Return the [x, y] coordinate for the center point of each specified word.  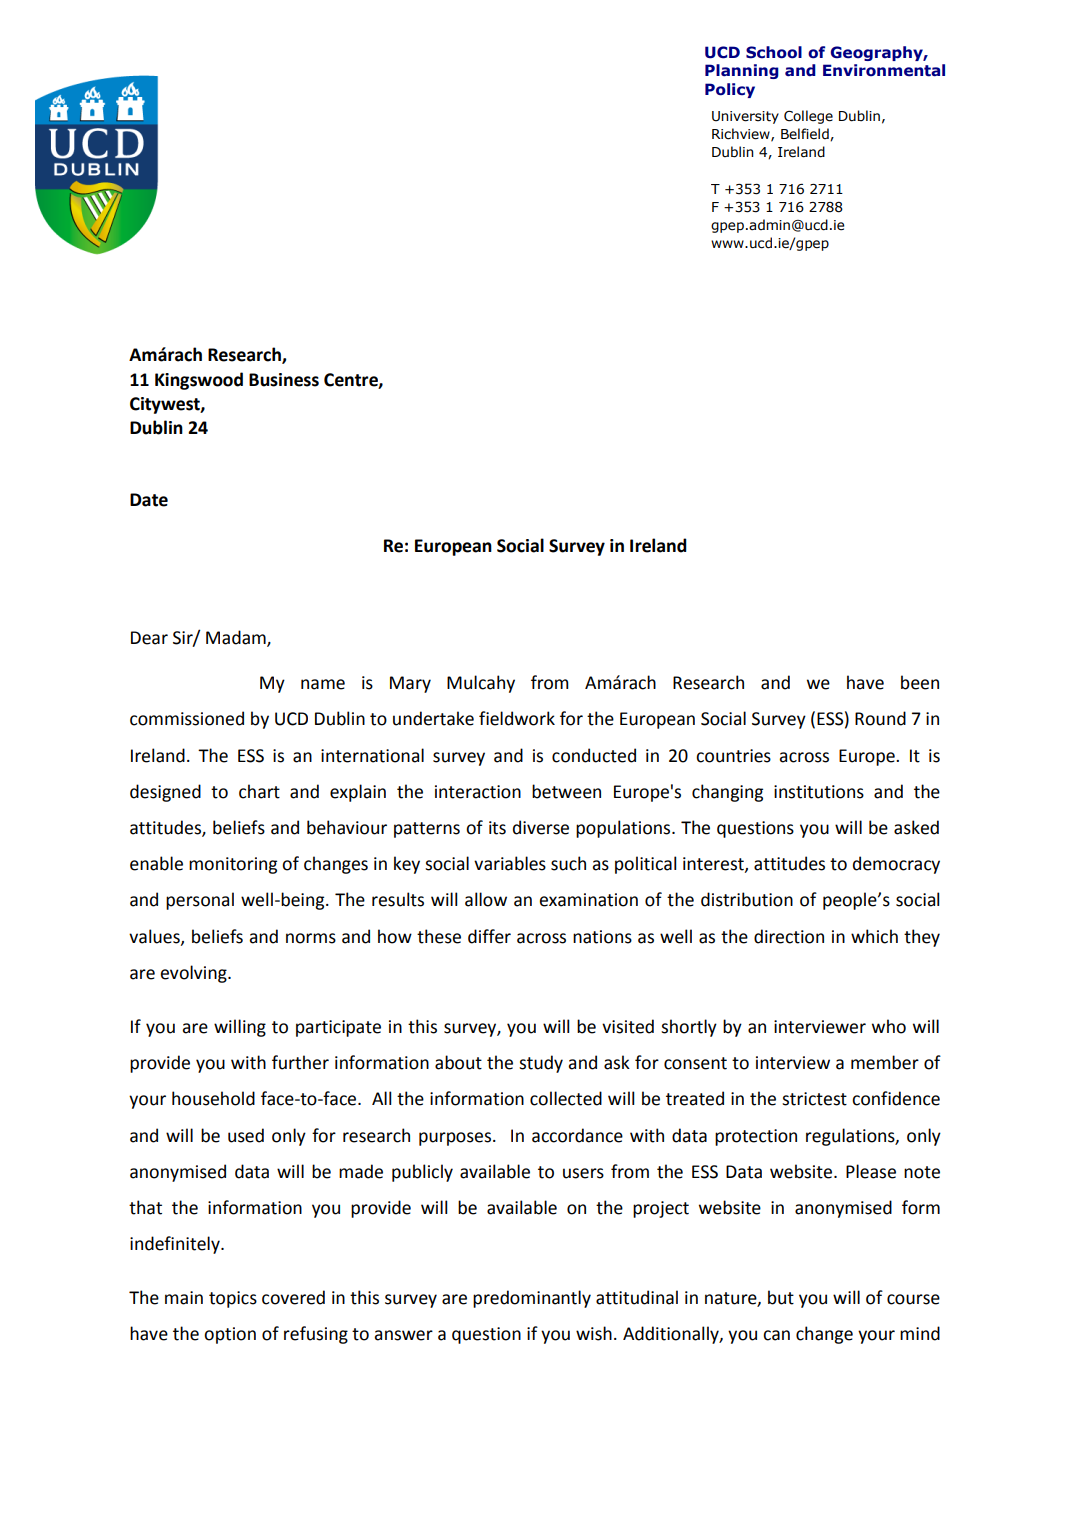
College [808, 117]
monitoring [233, 865]
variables [510, 863]
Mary [410, 684]
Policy [730, 90]
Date [149, 500]
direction [789, 936]
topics [233, 1299]
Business [284, 380]
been [920, 682]
